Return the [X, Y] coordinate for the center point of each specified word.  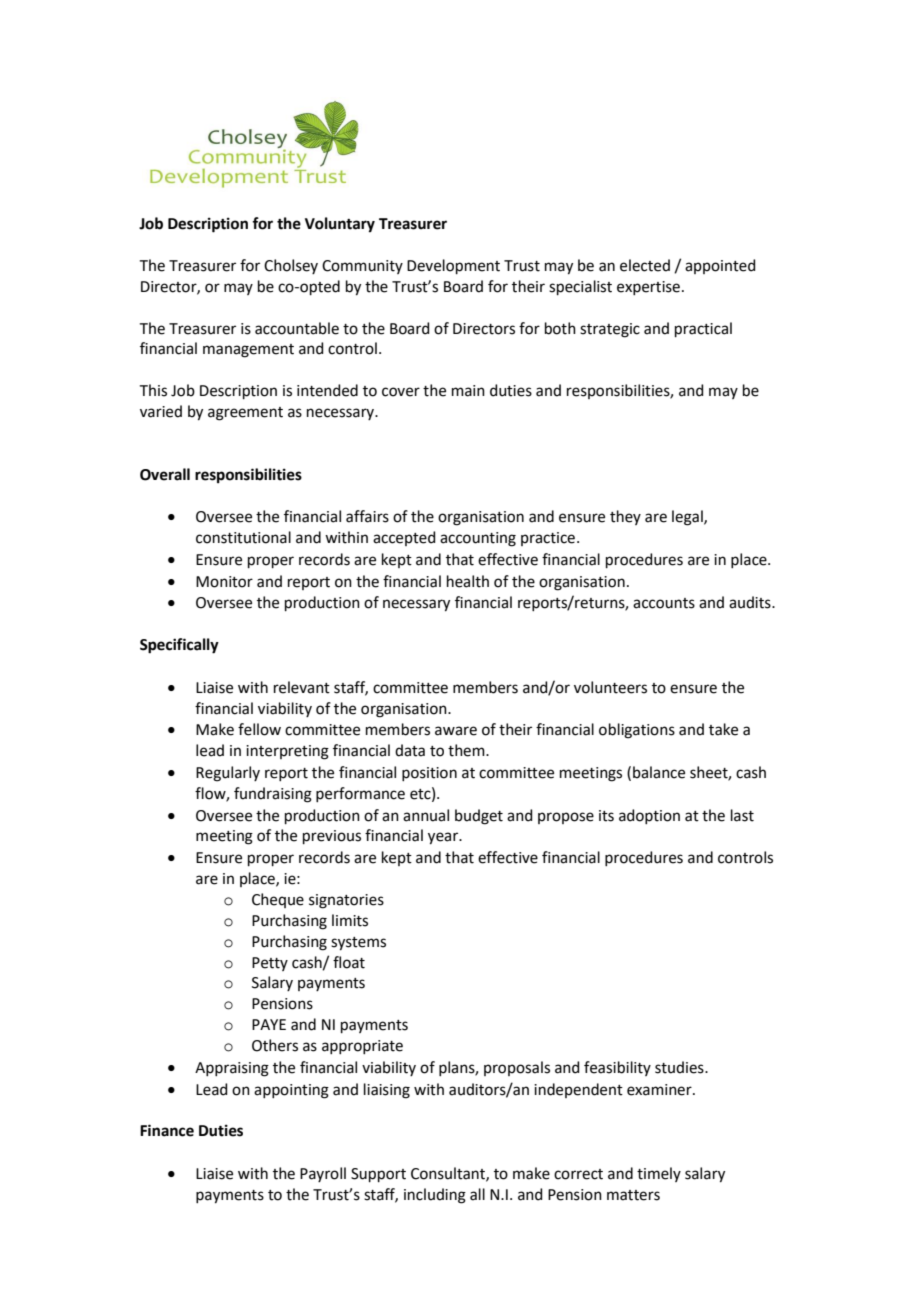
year [444, 838]
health [468, 581]
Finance [167, 1130]
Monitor [224, 582]
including [435, 1196]
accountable [297, 328]
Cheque [278, 900]
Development [453, 266]
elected [645, 265]
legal [688, 518]
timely [659, 1174]
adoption [649, 816]
